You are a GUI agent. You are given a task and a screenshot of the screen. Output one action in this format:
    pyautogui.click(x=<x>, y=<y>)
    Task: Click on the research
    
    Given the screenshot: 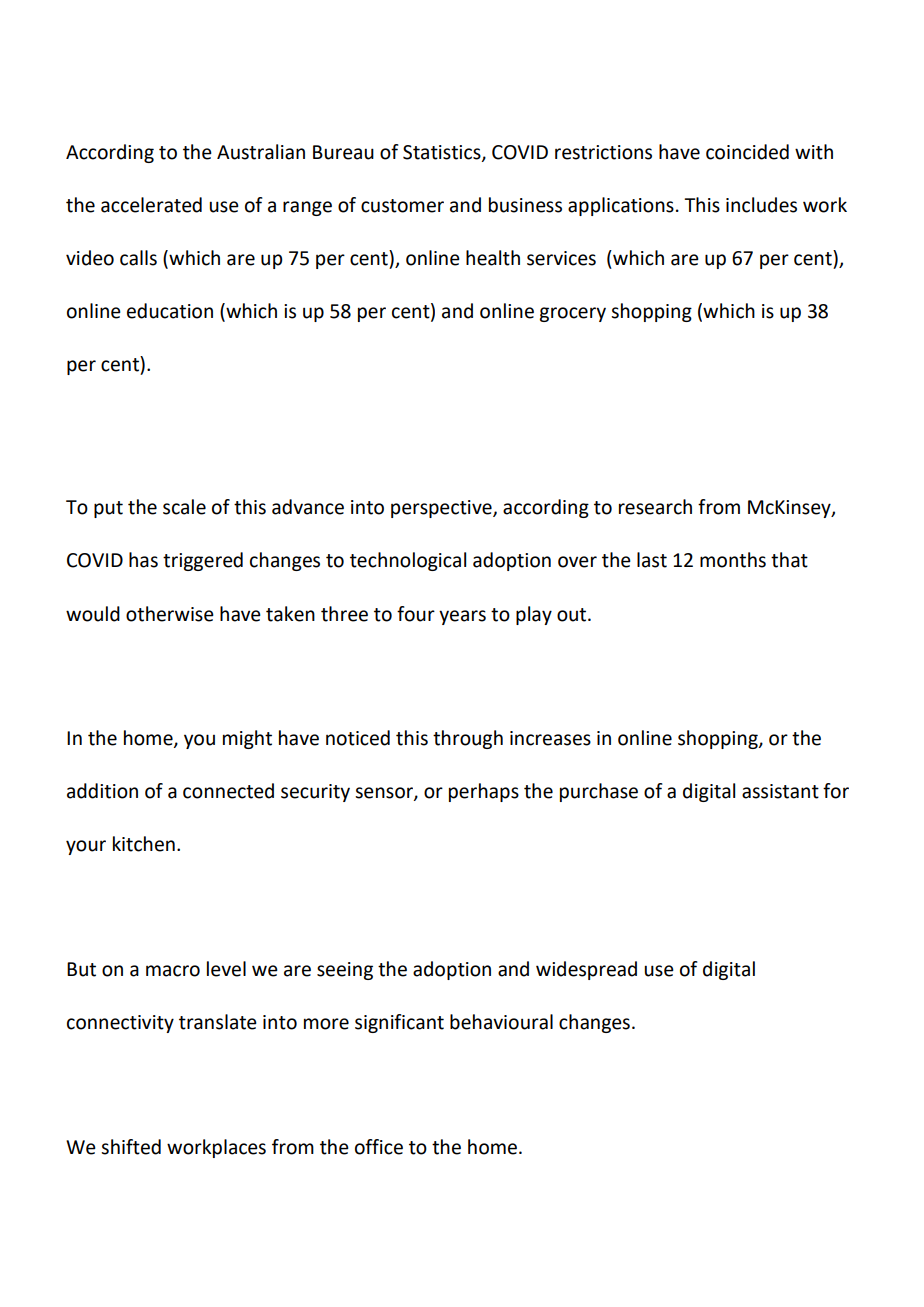 What is the action you would take?
    pyautogui.click(x=655, y=507)
